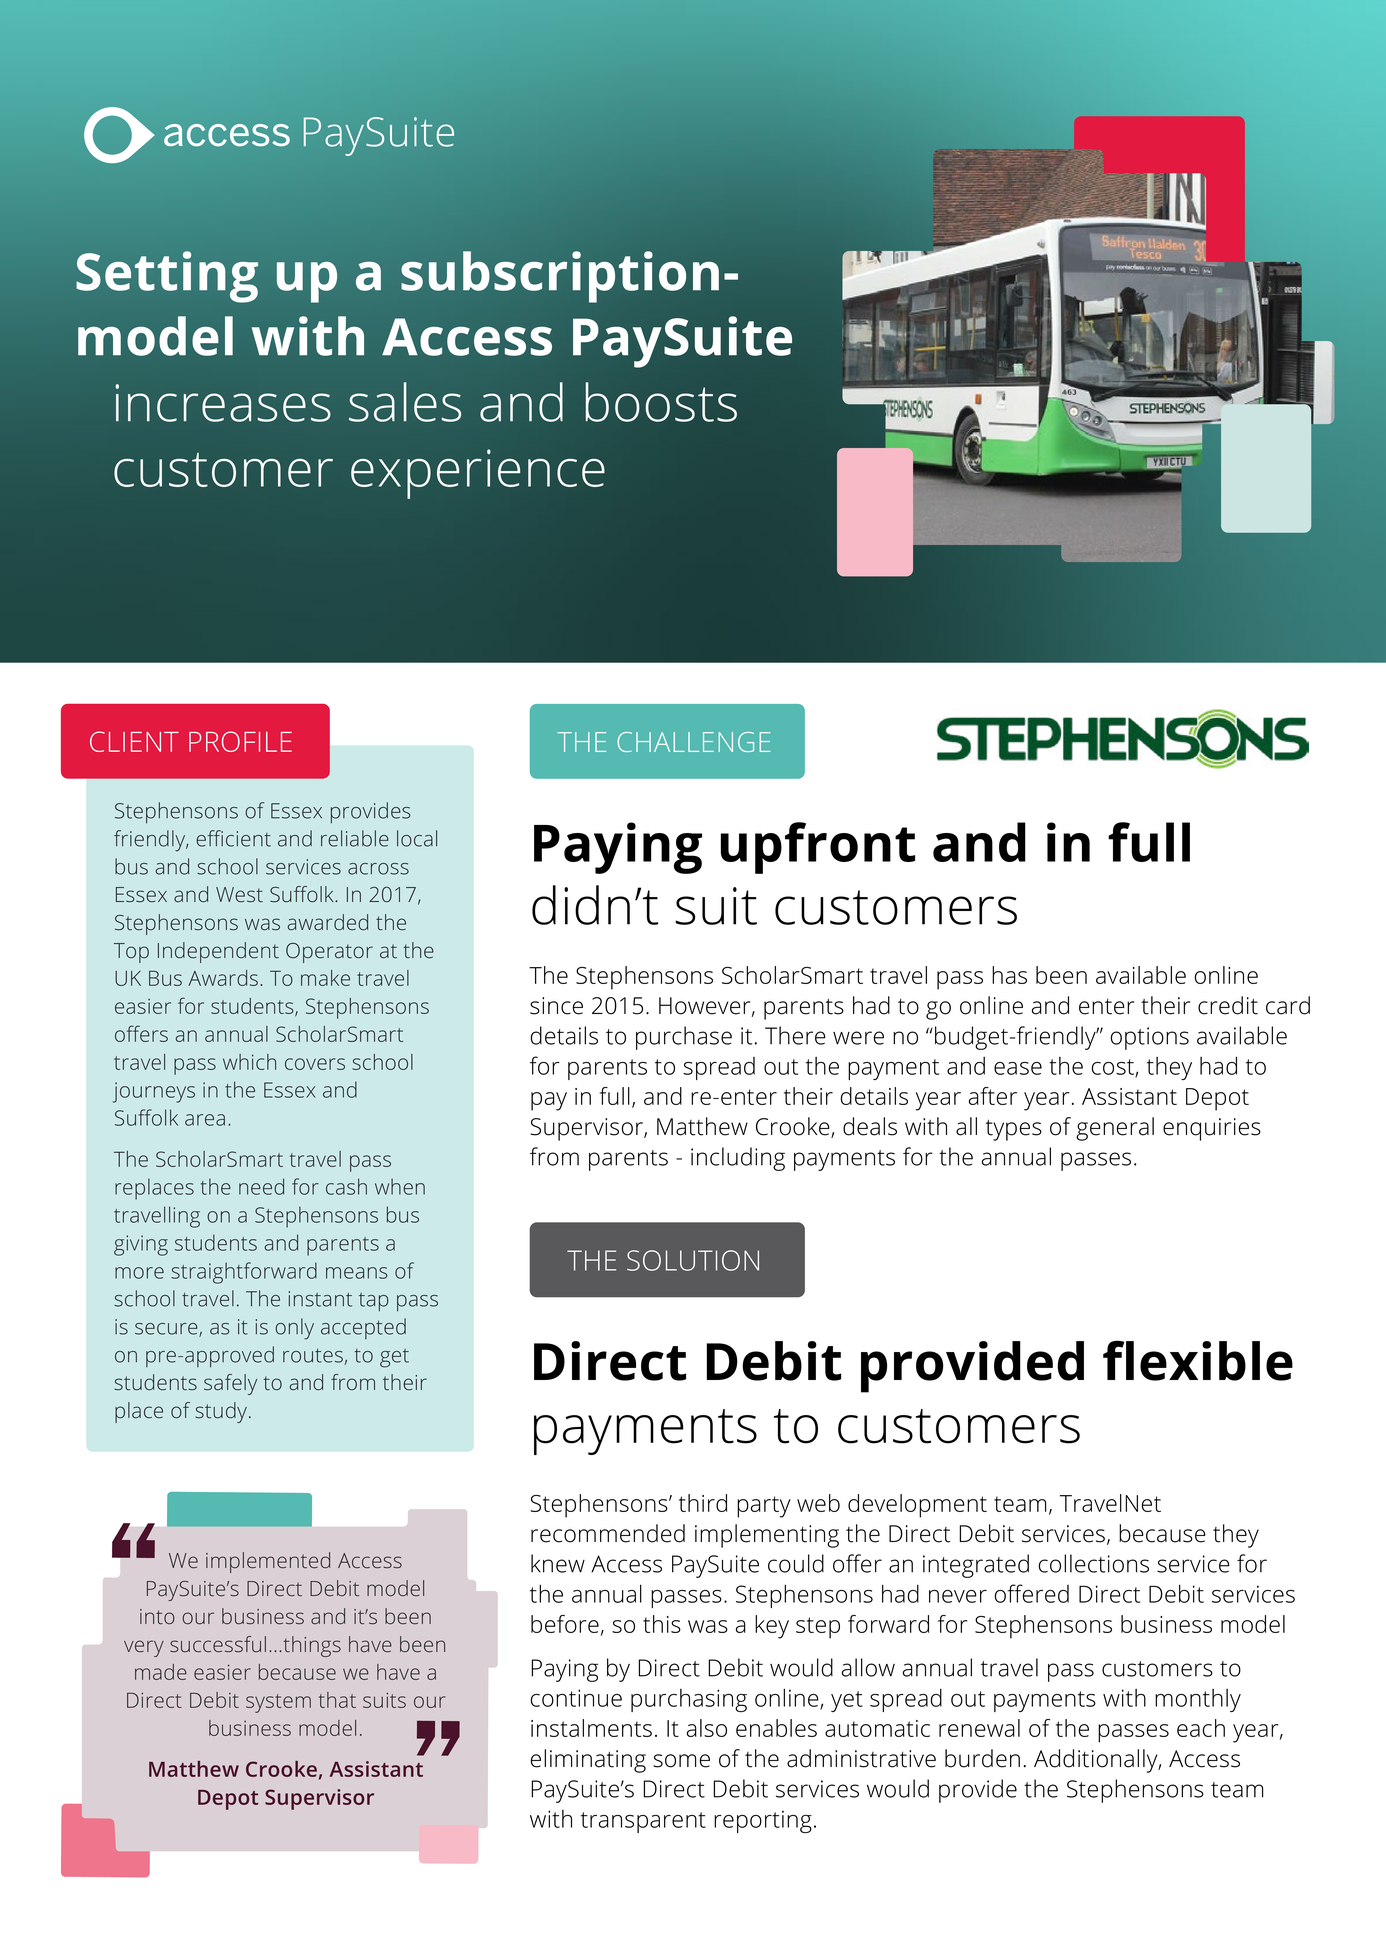 Image resolution: width=1386 pixels, height=1960 pixels. Describe the element at coordinates (694, 742) in the screenshot. I see `CHALLENGE` at that location.
